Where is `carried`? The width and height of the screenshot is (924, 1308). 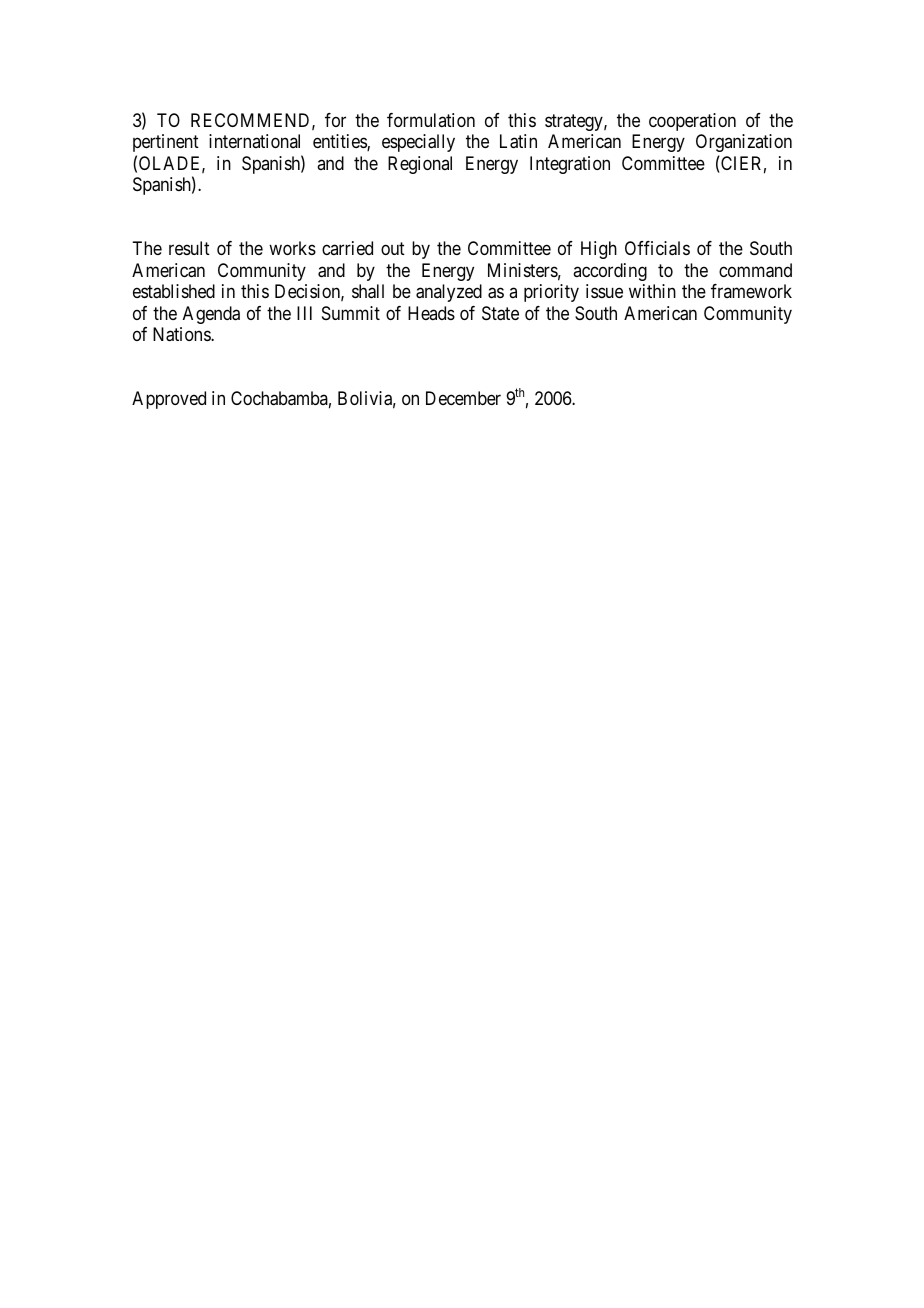
carried is located at coordinates (347, 248).
